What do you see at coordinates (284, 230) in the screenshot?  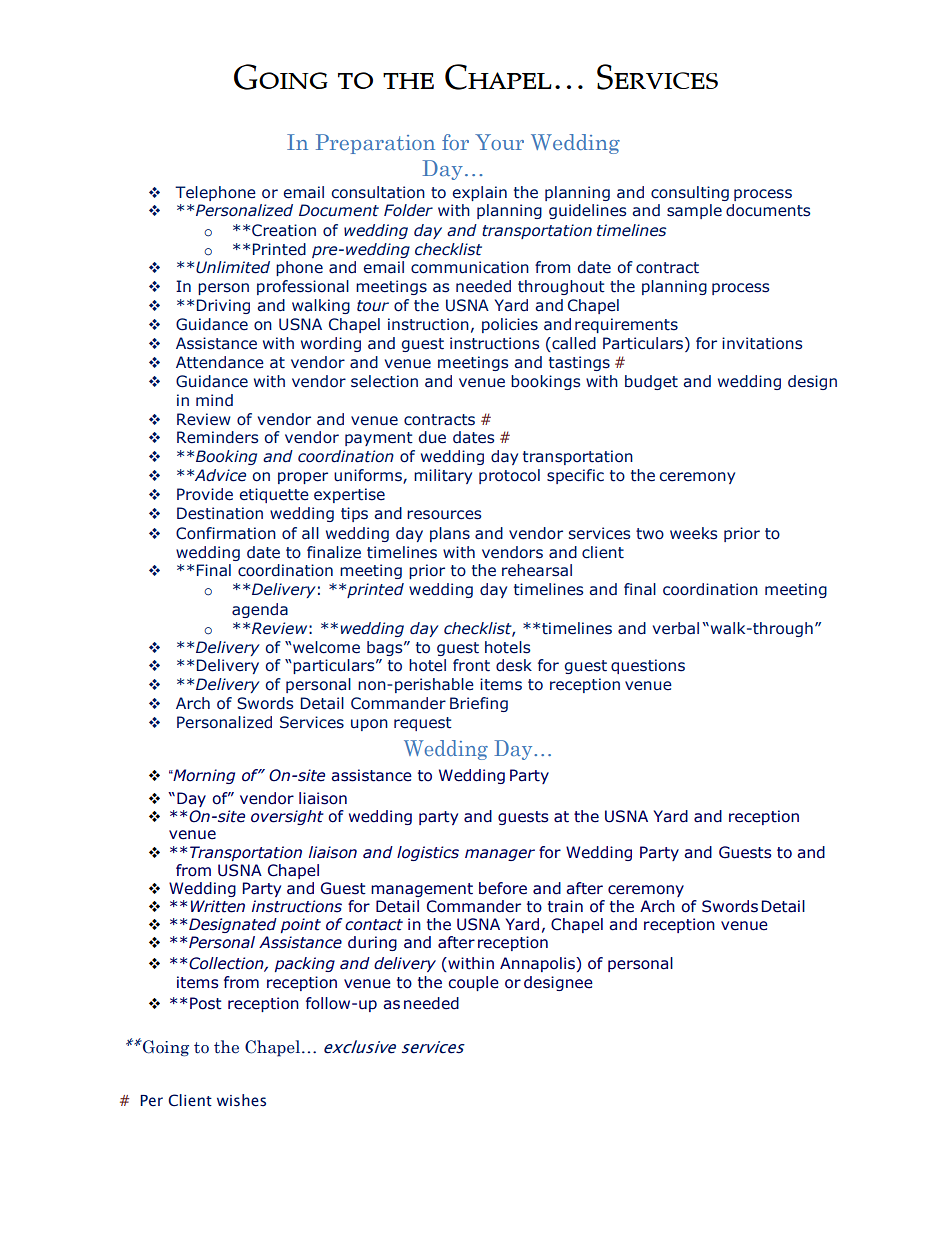 I see `Creation` at bounding box center [284, 230].
